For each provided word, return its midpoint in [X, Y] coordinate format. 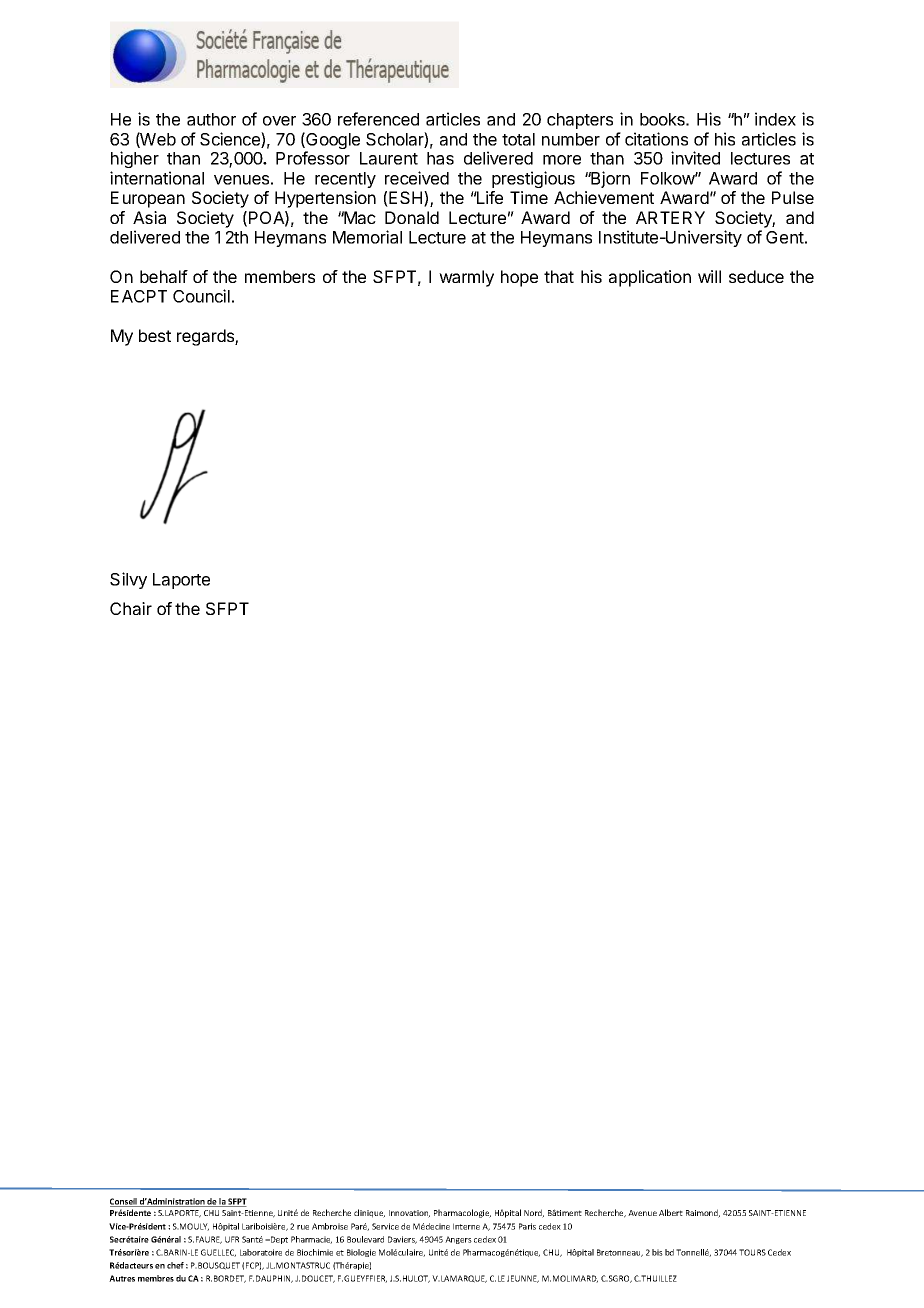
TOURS [752, 1252]
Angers [458, 1240]
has [440, 158]
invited [695, 158]
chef [175, 1265]
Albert [671, 1212]
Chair [131, 608]
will [709, 276]
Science [231, 140]
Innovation [409, 1214]
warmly [466, 278]
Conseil [124, 1202]
